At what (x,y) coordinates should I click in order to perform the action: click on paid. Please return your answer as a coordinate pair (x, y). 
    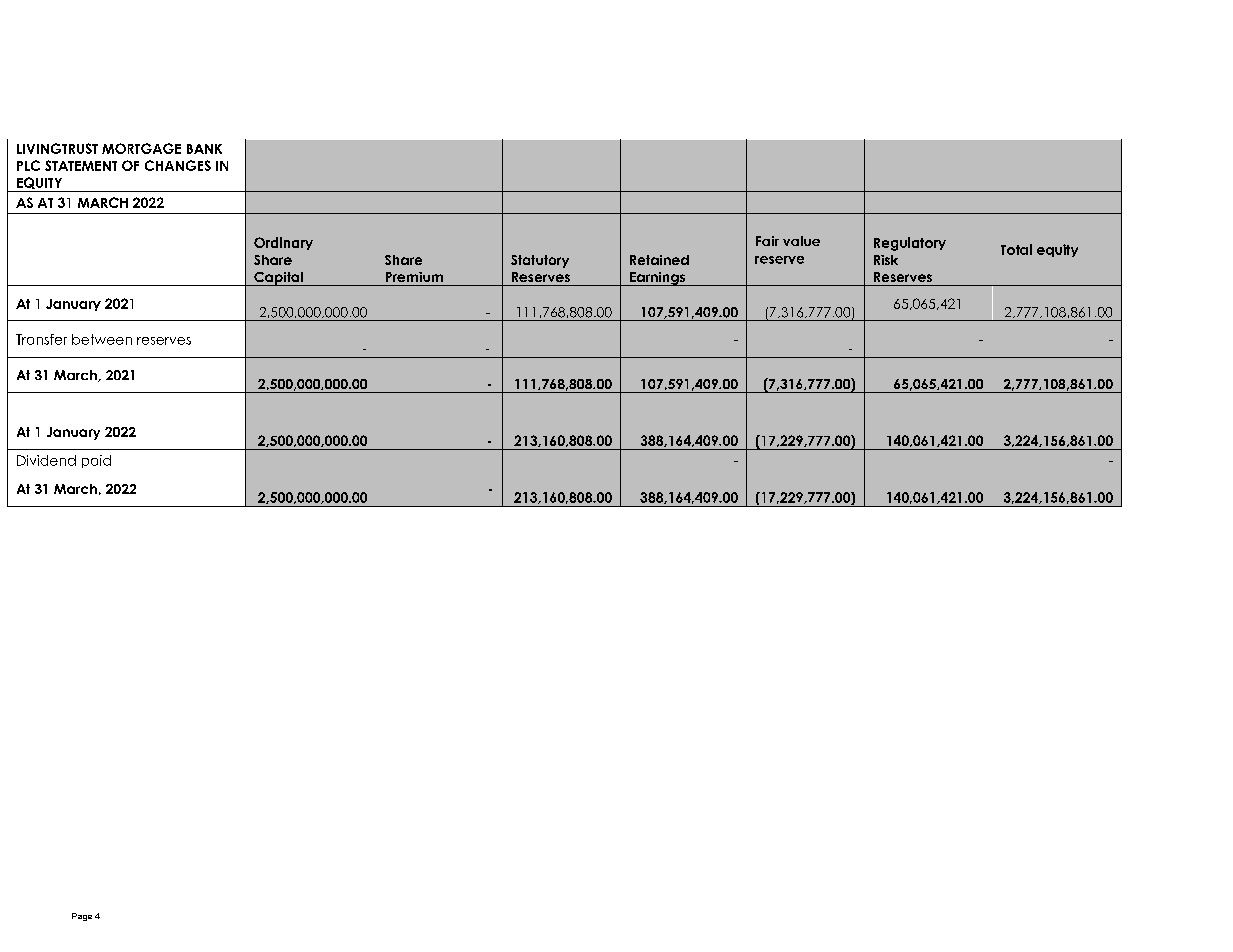
    Looking at the image, I should click on (96, 461).
